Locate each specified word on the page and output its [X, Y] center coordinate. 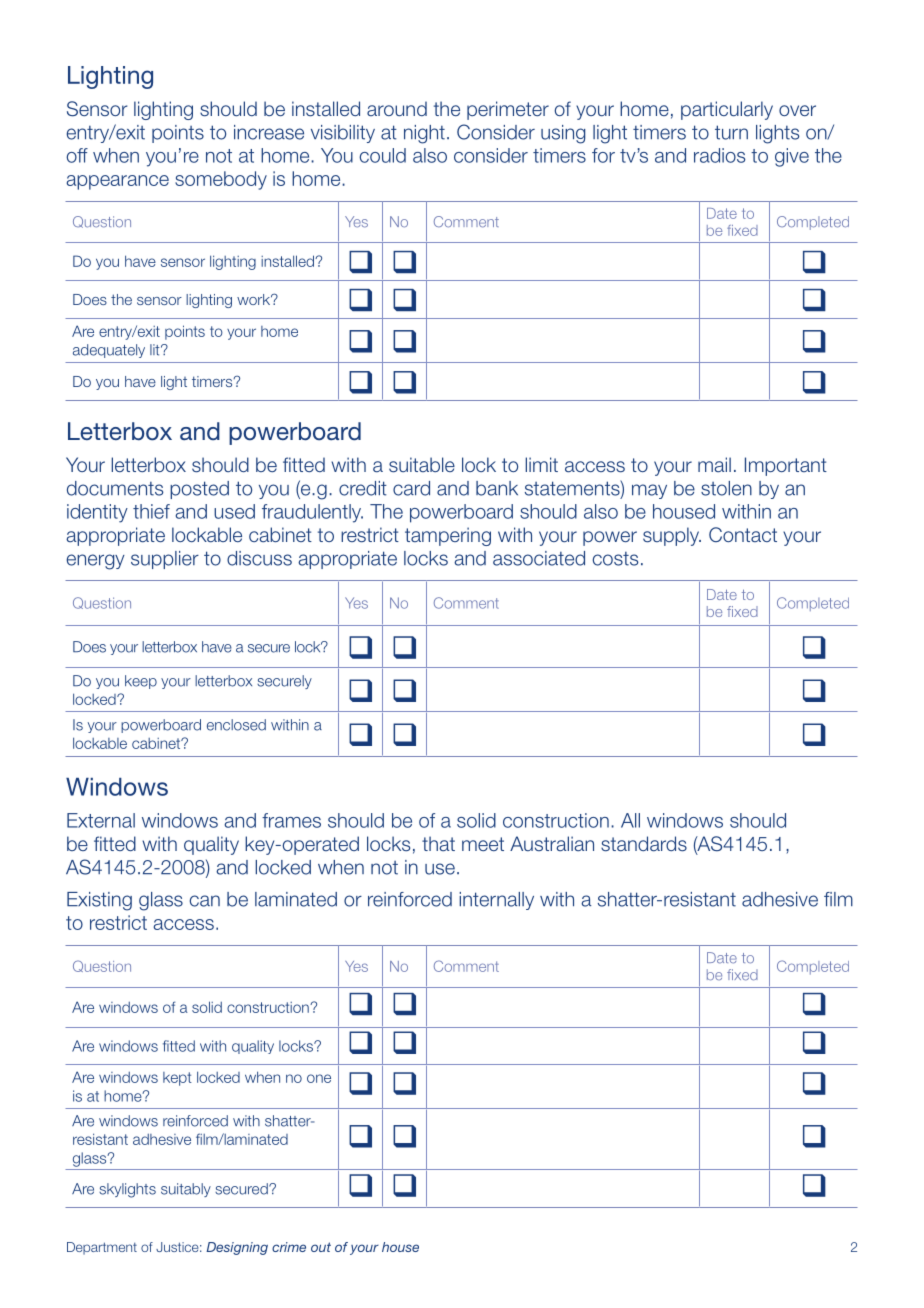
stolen [726, 488]
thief [151, 511]
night [424, 134]
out [321, 1247]
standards [644, 844]
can [205, 901]
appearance [117, 182]
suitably [186, 1190]
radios [720, 155]
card [411, 488]
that [438, 843]
